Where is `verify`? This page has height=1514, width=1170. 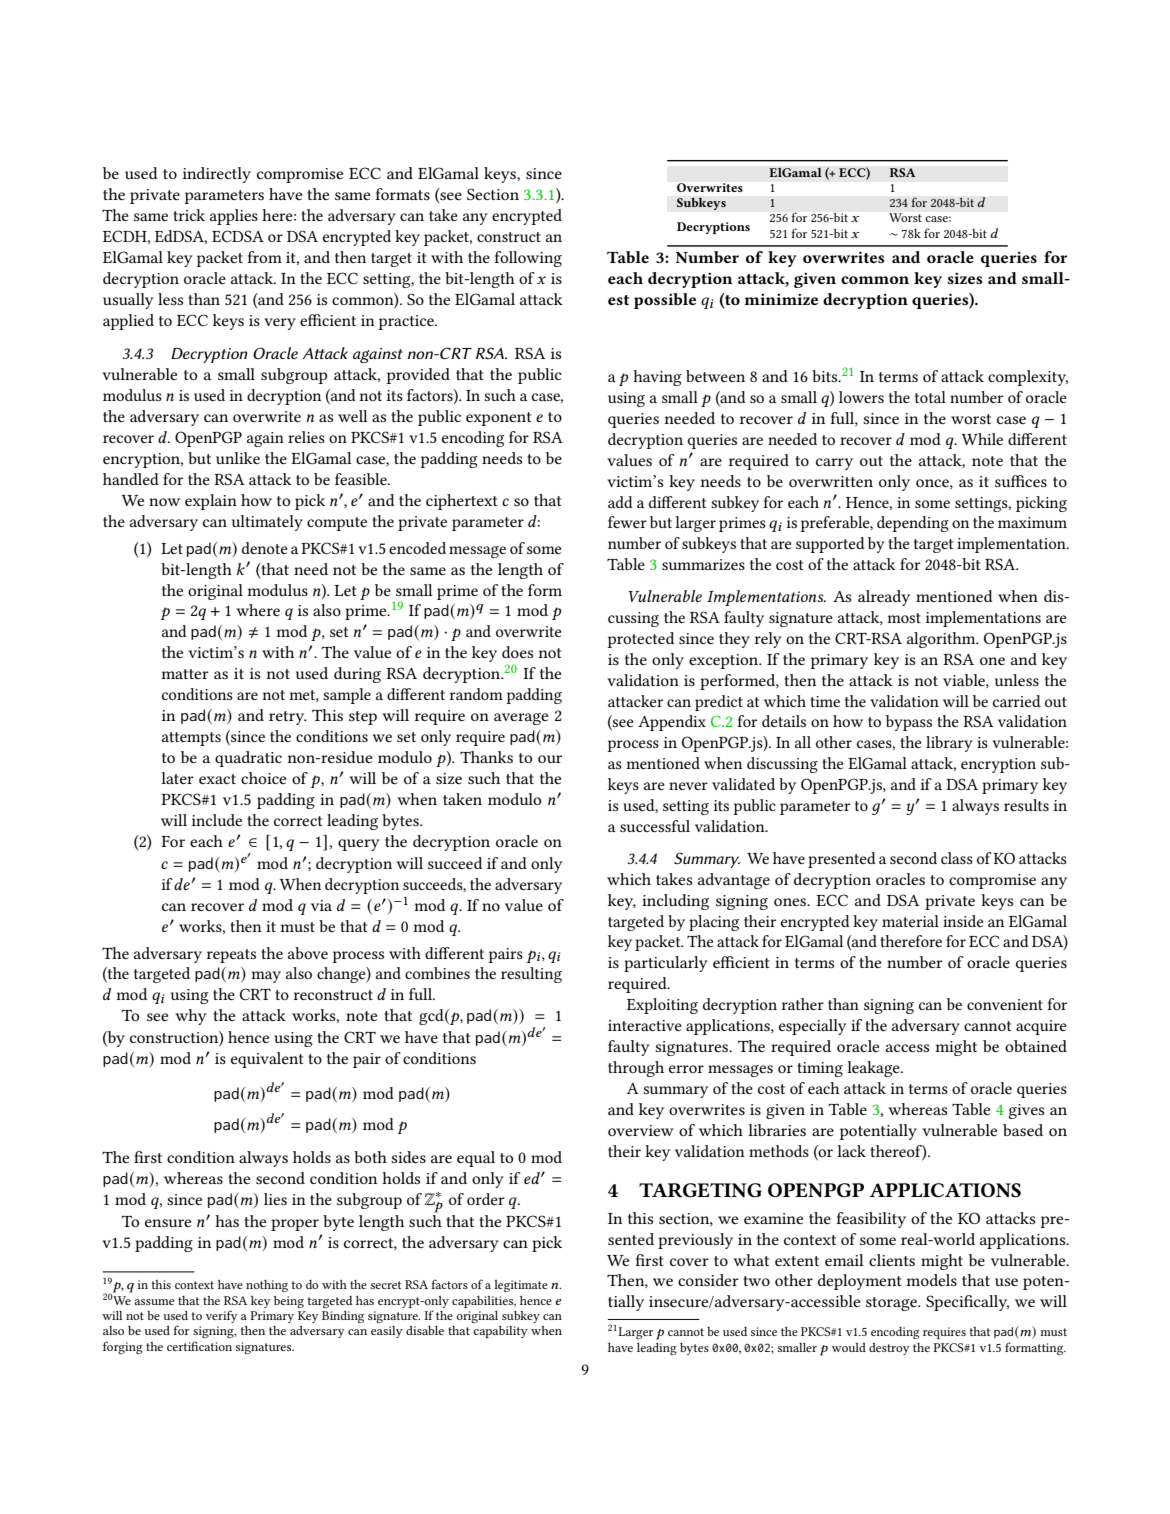 verify is located at coordinates (222, 1316).
